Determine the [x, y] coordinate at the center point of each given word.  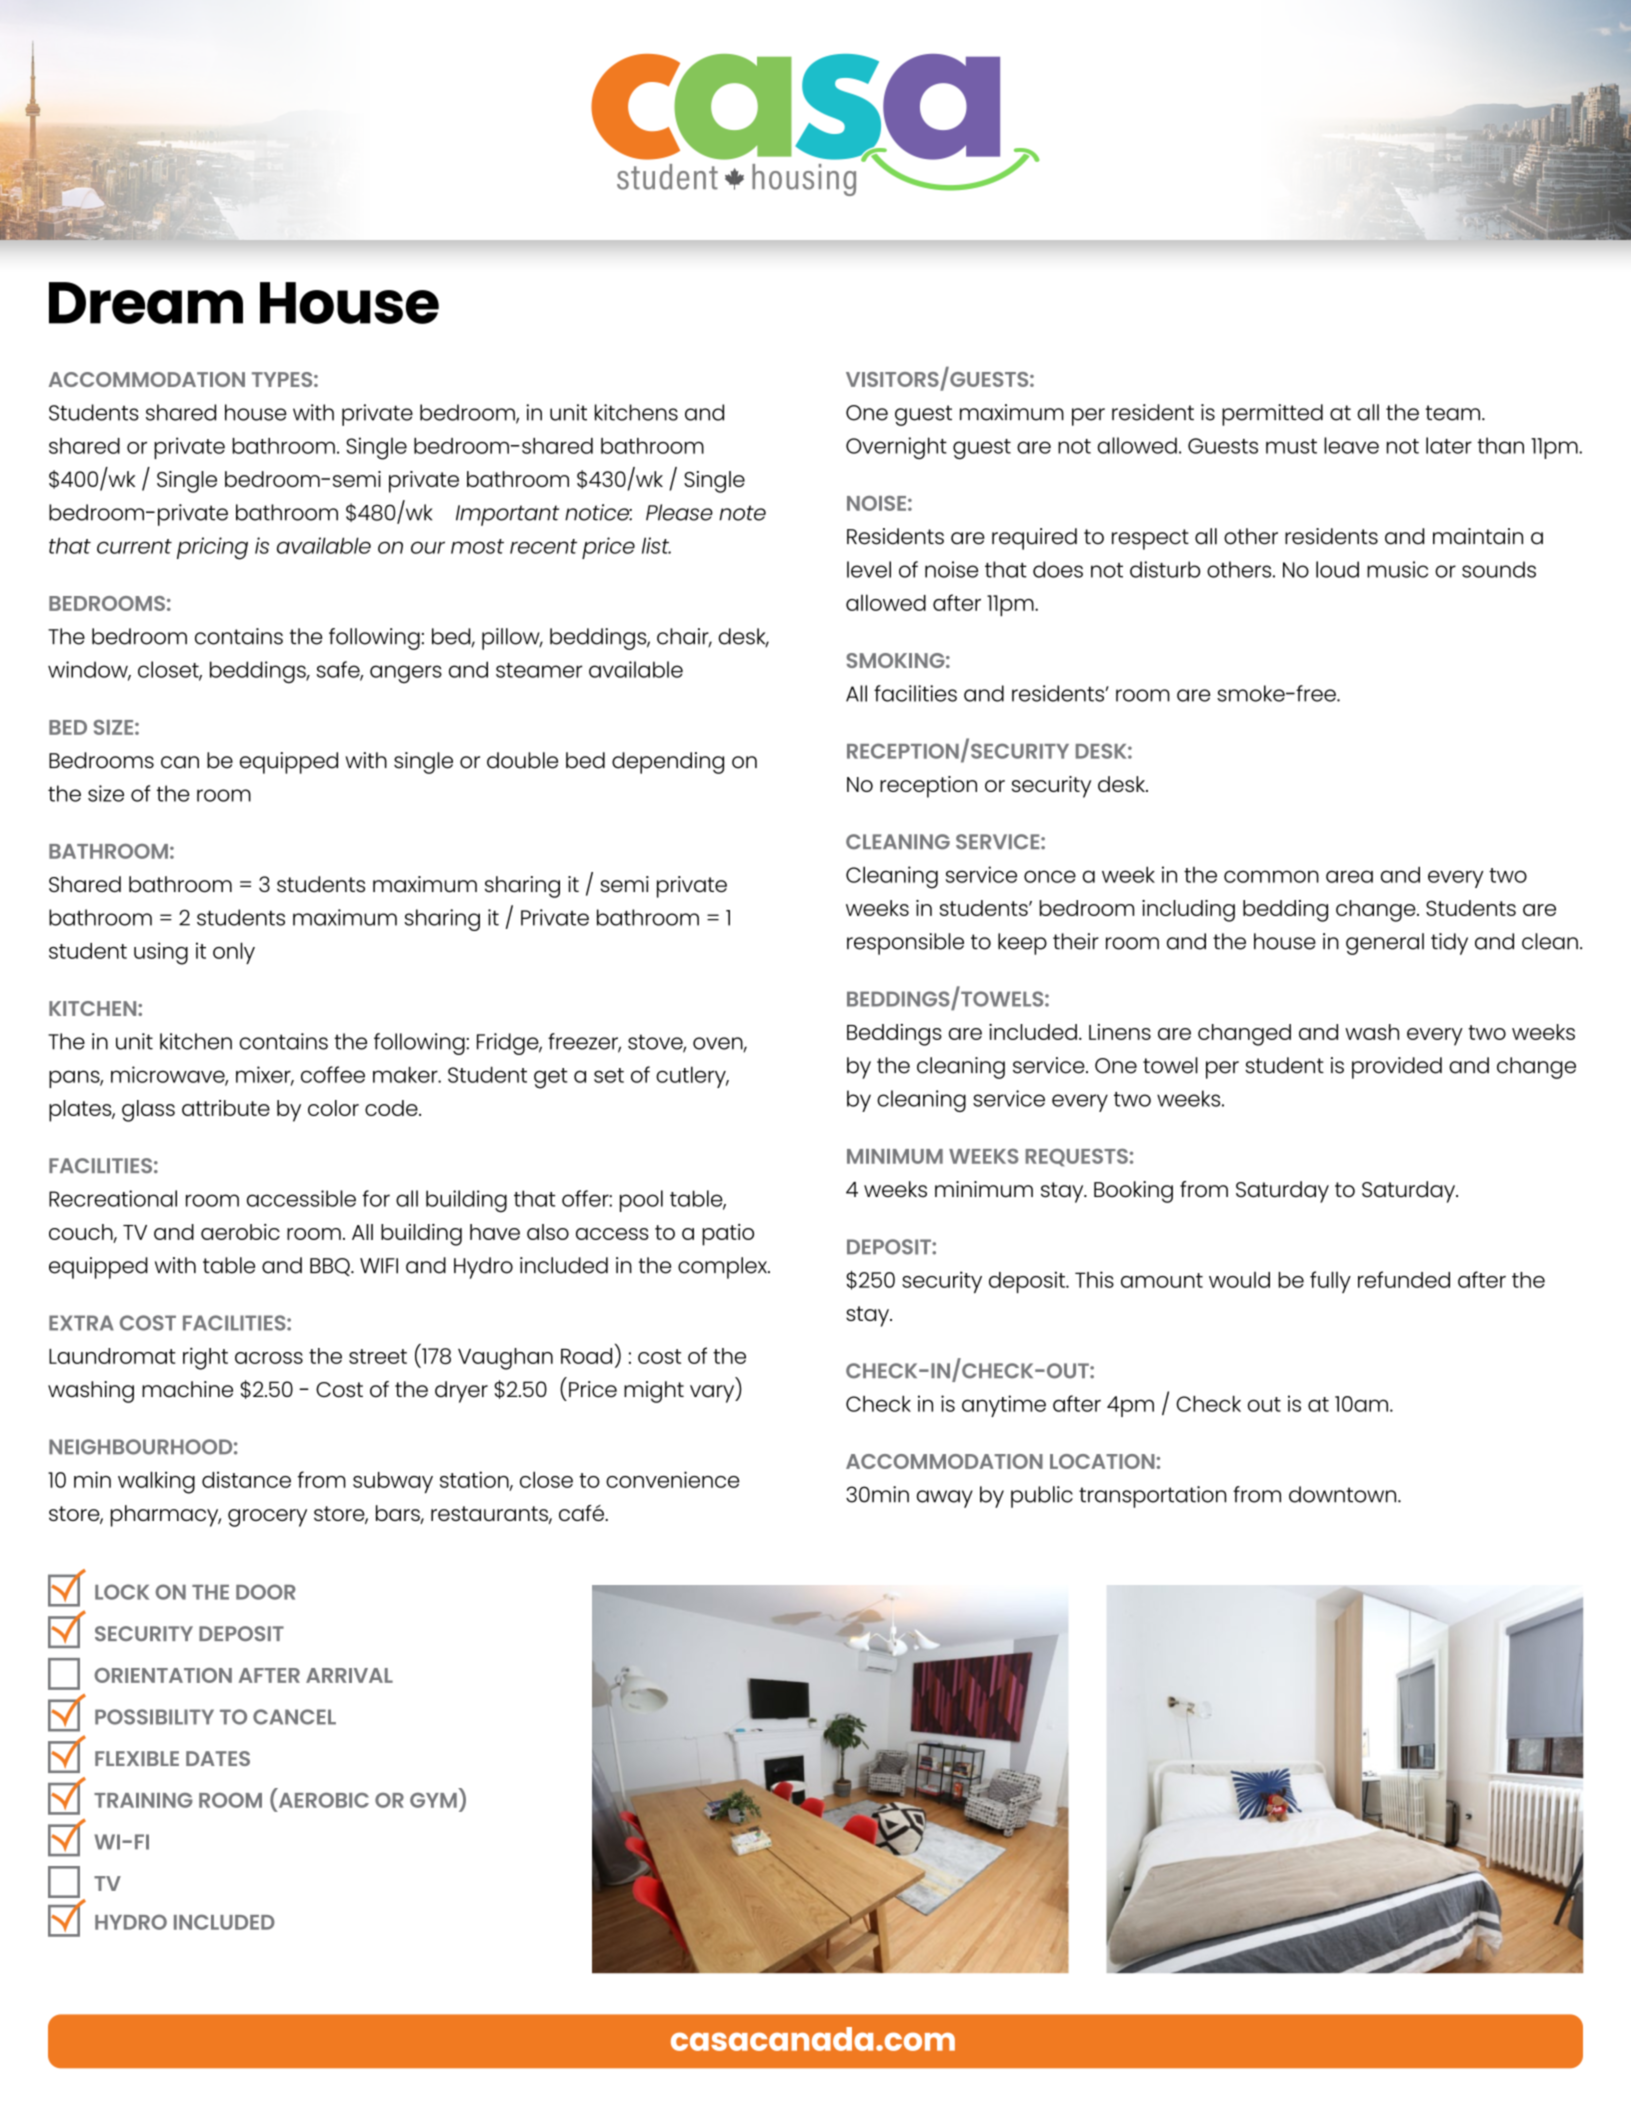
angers [406, 674]
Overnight [896, 448]
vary [713, 1394]
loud [1337, 569]
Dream [146, 303]
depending [668, 763]
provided [1397, 1068]
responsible [905, 944]
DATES [218, 1758]
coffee [333, 1074]
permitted [1272, 415]
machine [187, 1389]
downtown [1344, 1494]
